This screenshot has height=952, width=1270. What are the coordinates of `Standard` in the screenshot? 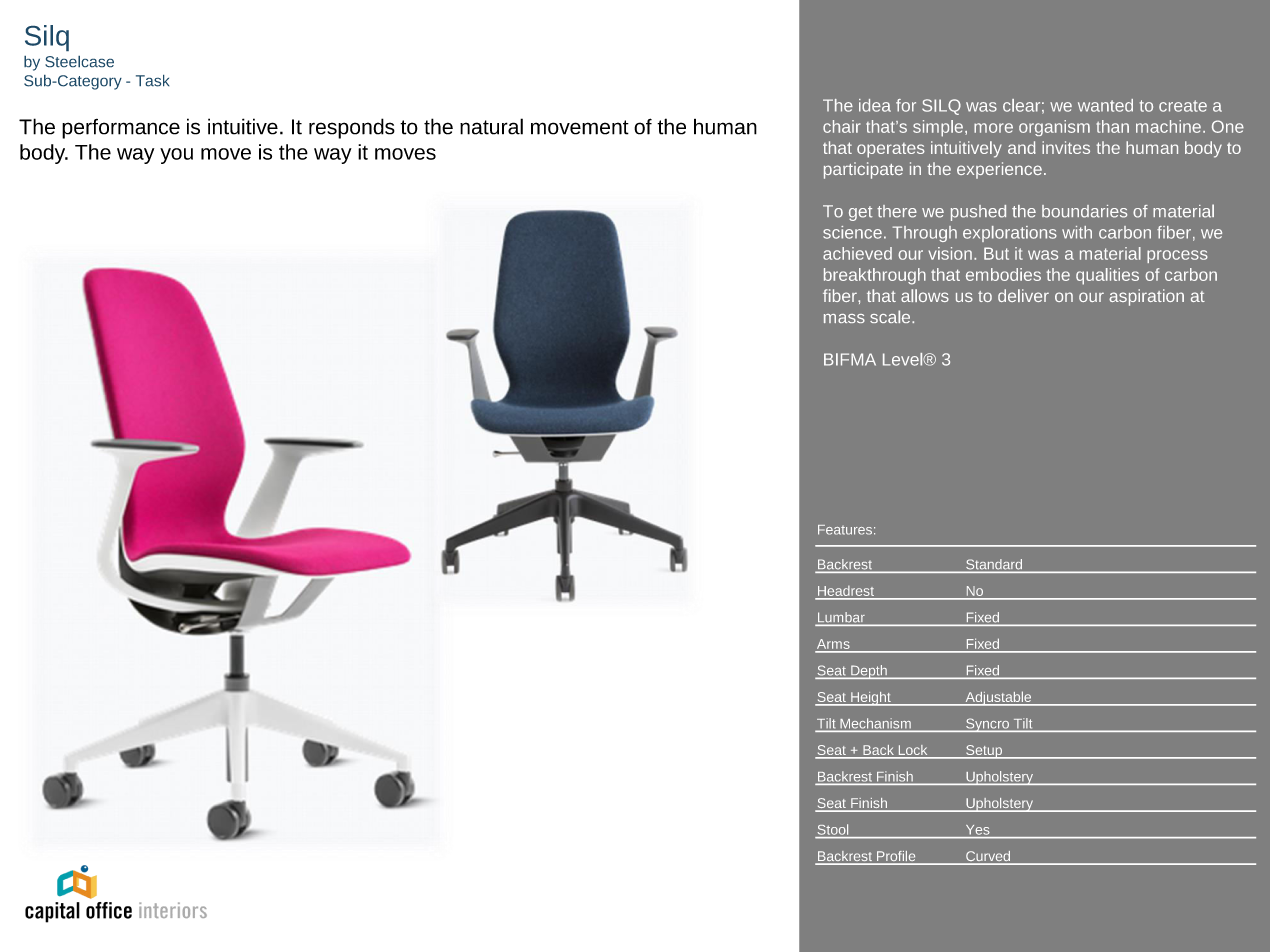 It's located at (994, 564).
